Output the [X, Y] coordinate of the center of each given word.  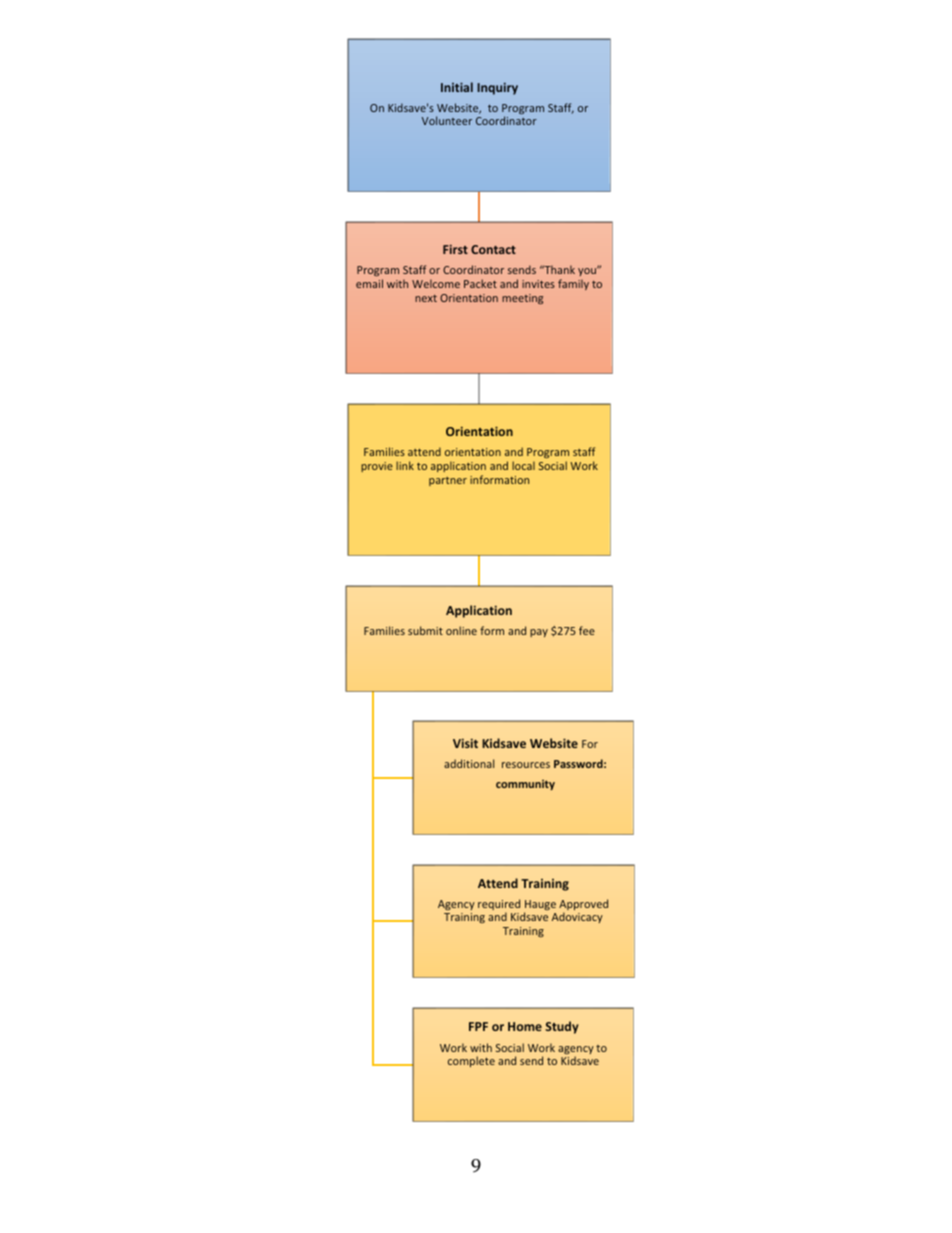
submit [425, 630]
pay [539, 633]
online [461, 630]
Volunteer [447, 120]
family [573, 284]
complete [471, 1061]
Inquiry [497, 89]
